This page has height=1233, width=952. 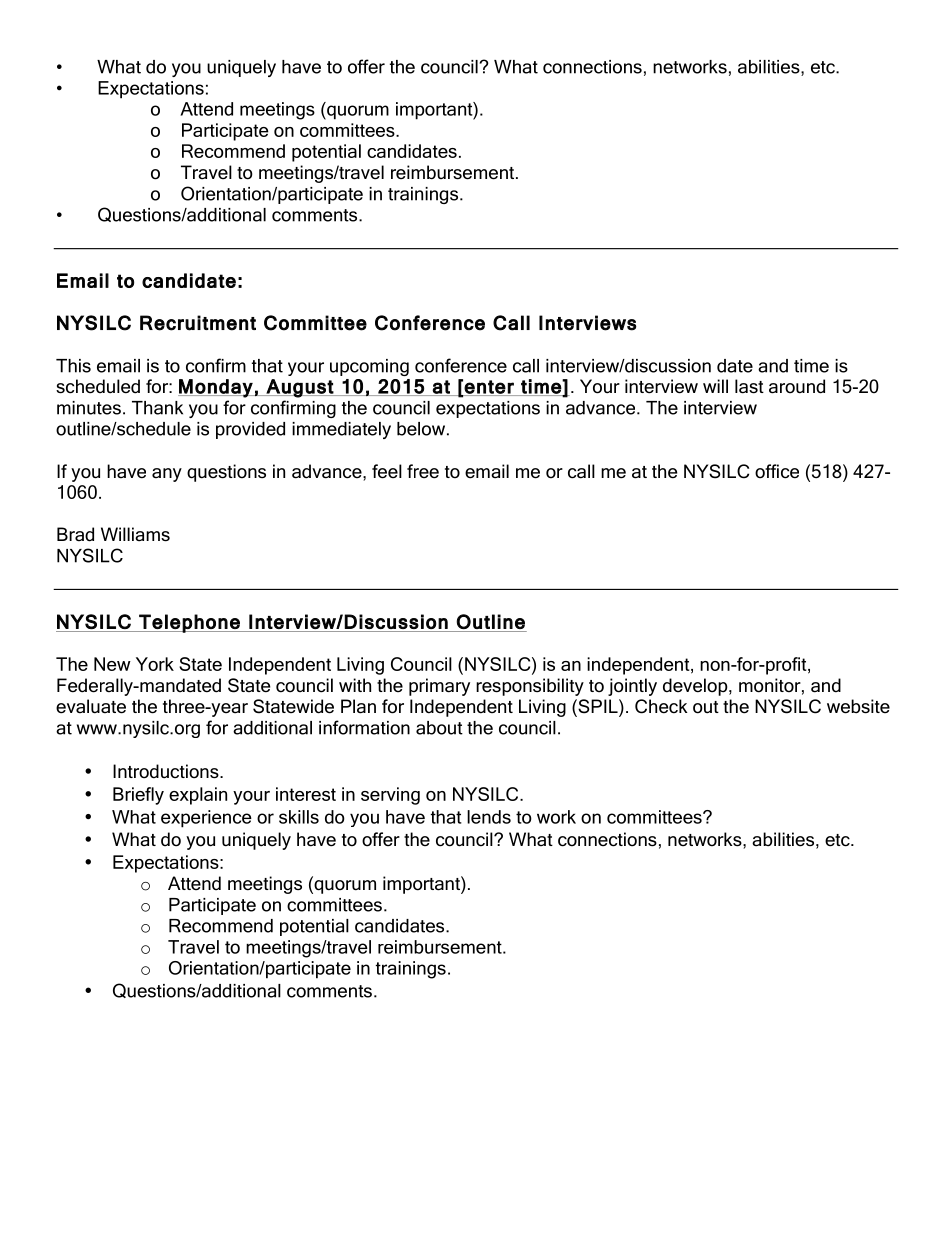 What do you see at coordinates (369, 367) in the page?
I see `upcoming` at bounding box center [369, 367].
